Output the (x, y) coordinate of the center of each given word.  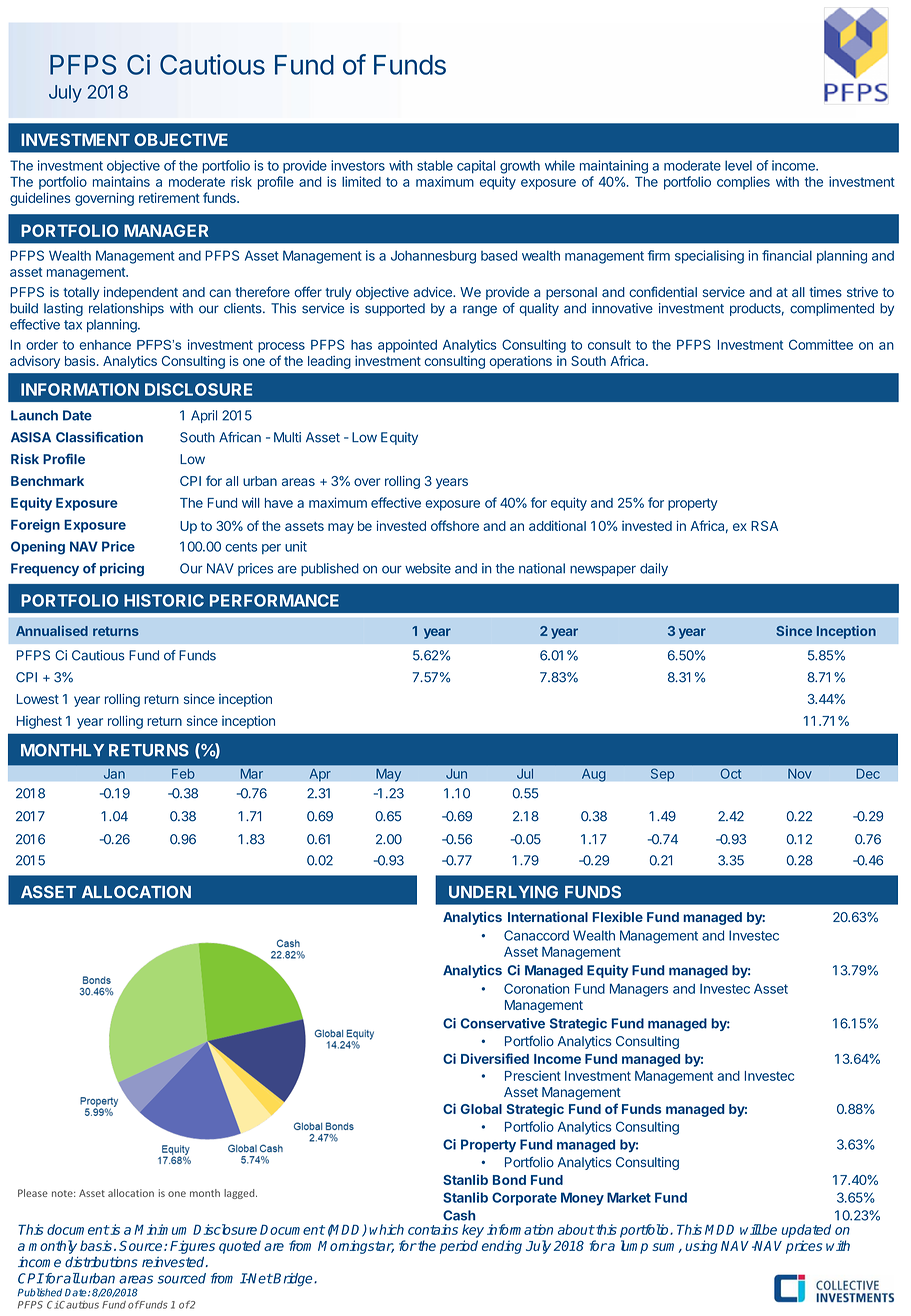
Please (33, 1193)
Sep (662, 774)
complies (743, 183)
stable (435, 165)
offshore (455, 525)
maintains (121, 181)
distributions (101, 1262)
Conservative (503, 1023)
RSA (764, 526)
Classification (99, 437)
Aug (594, 775)
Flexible (618, 916)
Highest (39, 722)
